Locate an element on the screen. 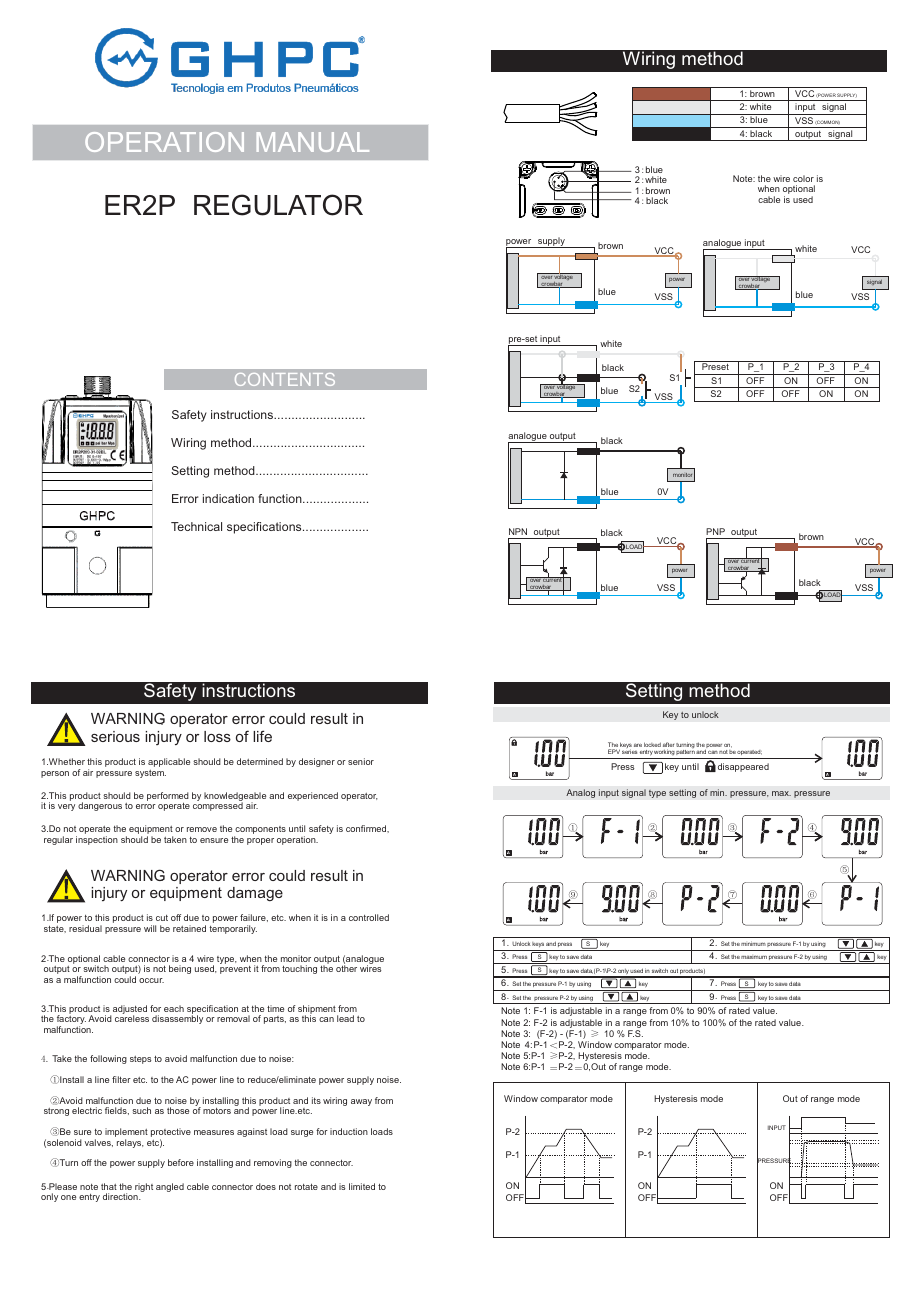 This screenshot has height=1308, width=924. color is located at coordinates (803, 178).
